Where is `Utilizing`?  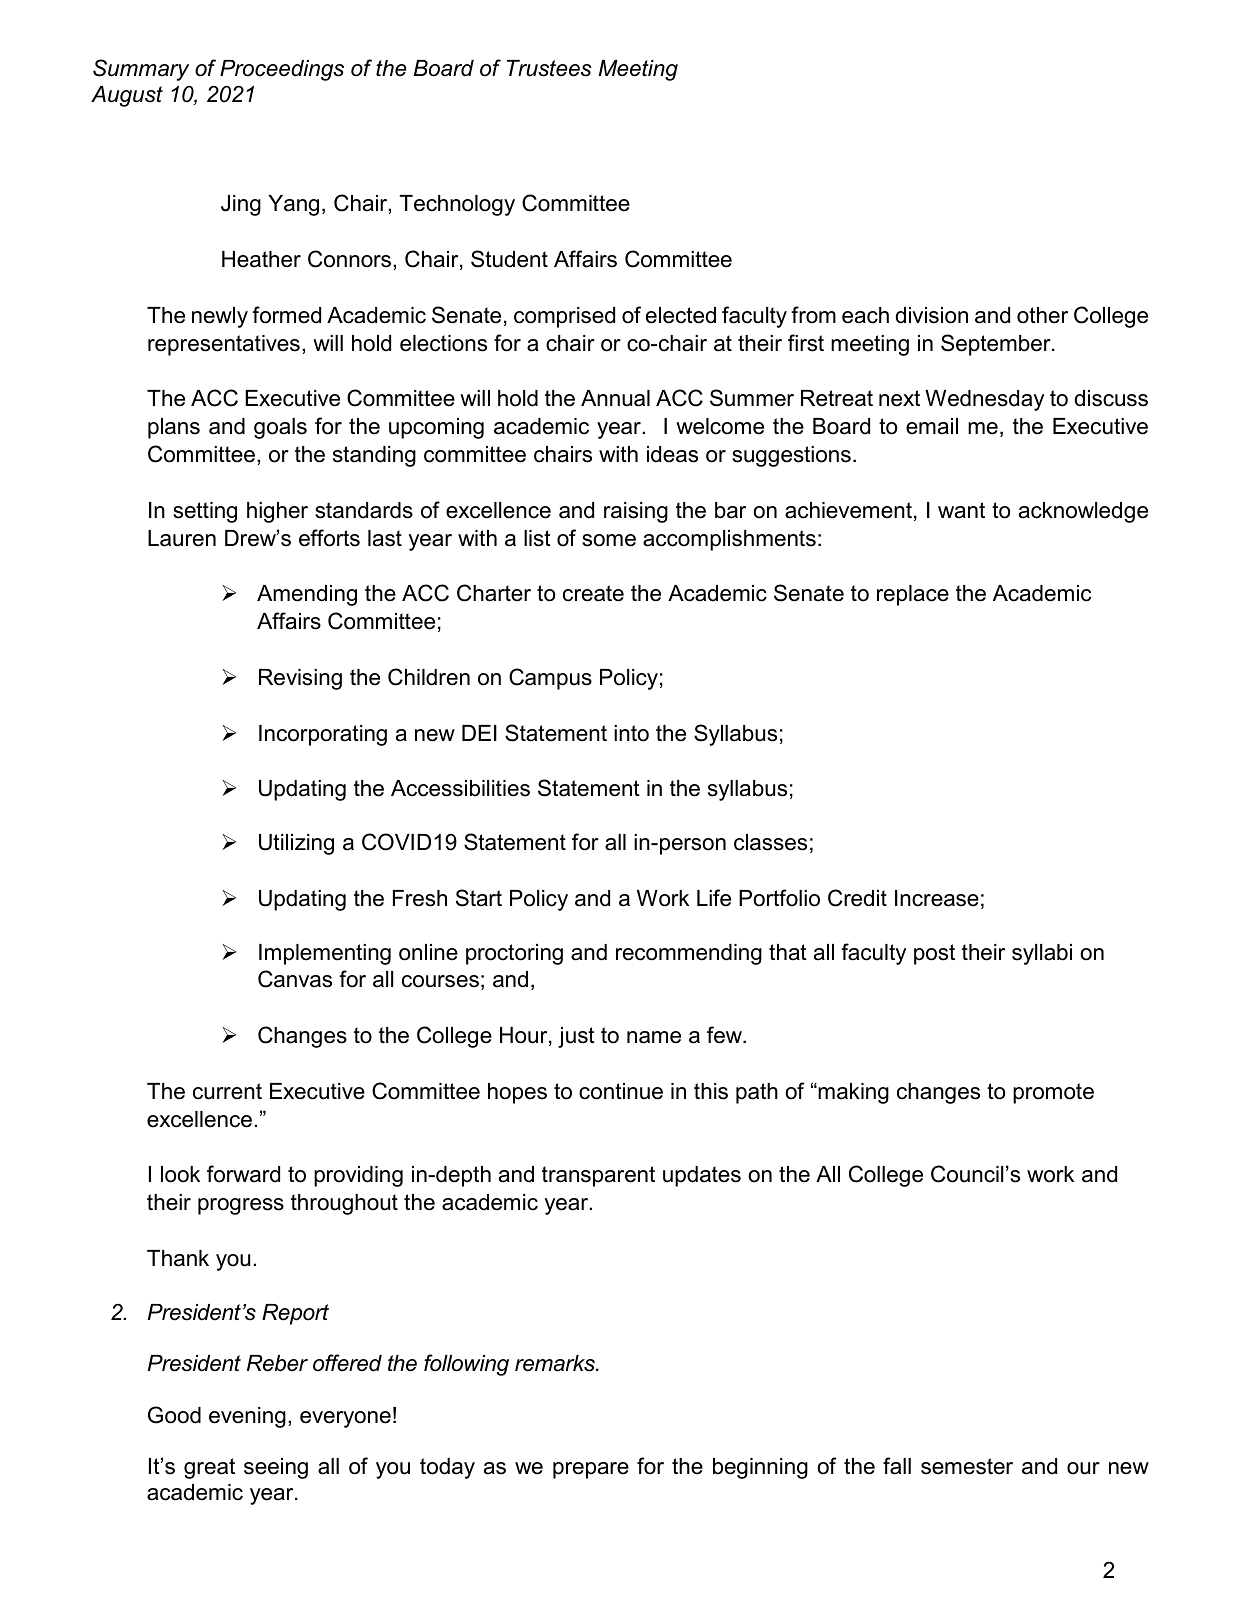 Utilizing is located at coordinates (296, 844).
